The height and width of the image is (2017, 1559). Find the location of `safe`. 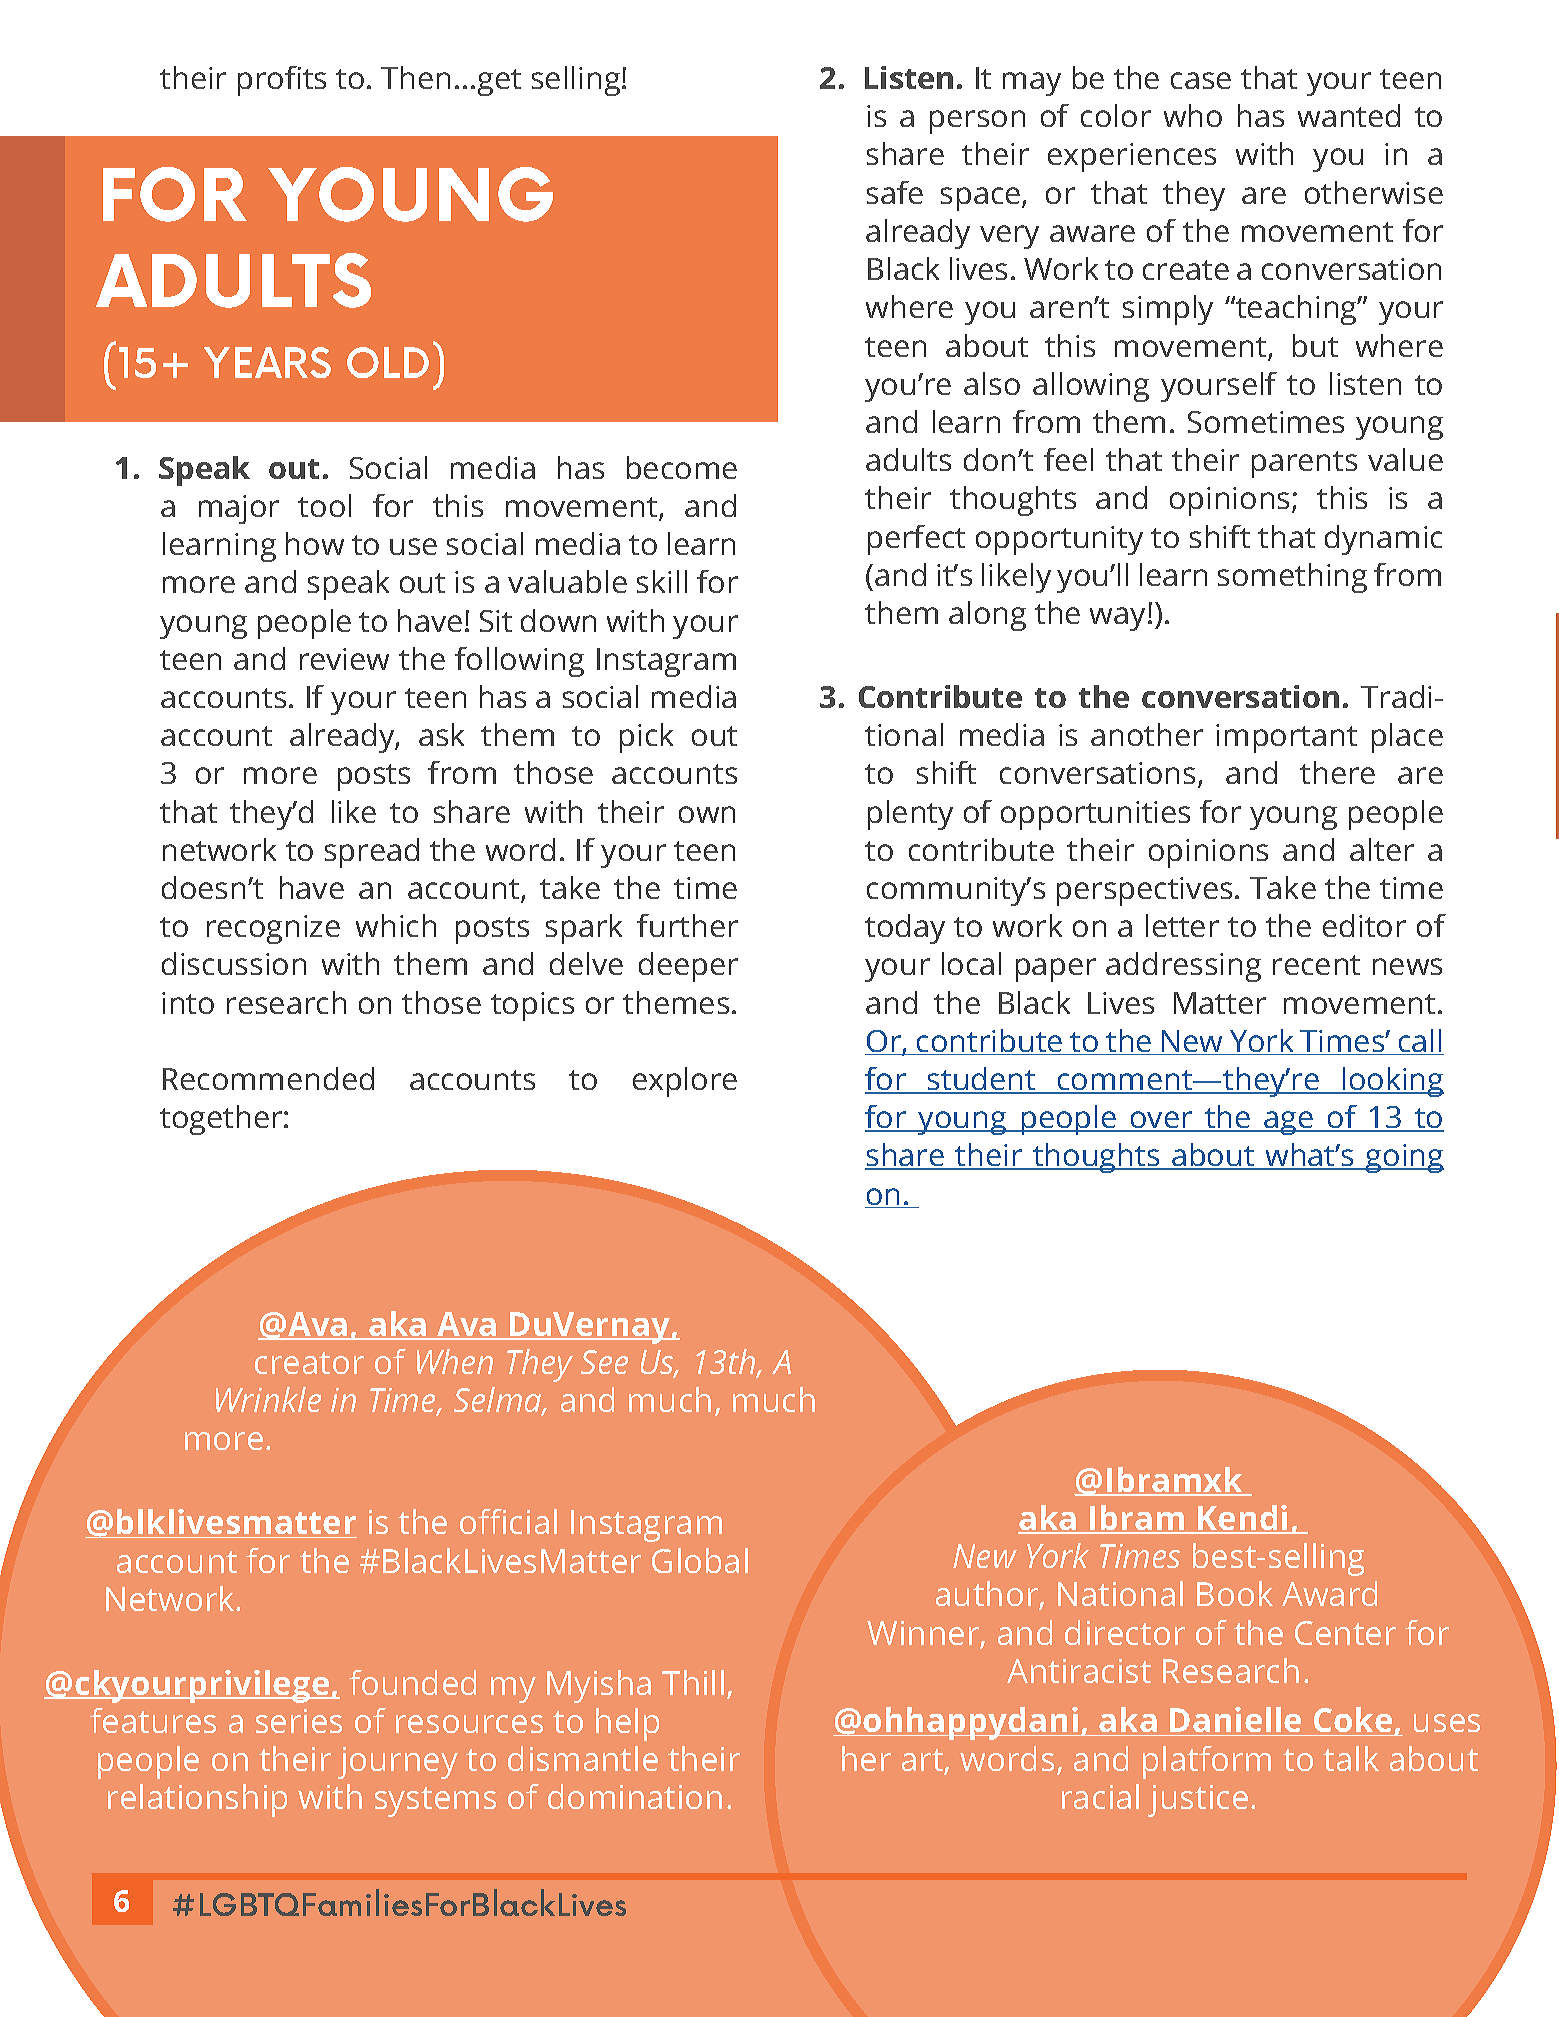

safe is located at coordinates (895, 192).
